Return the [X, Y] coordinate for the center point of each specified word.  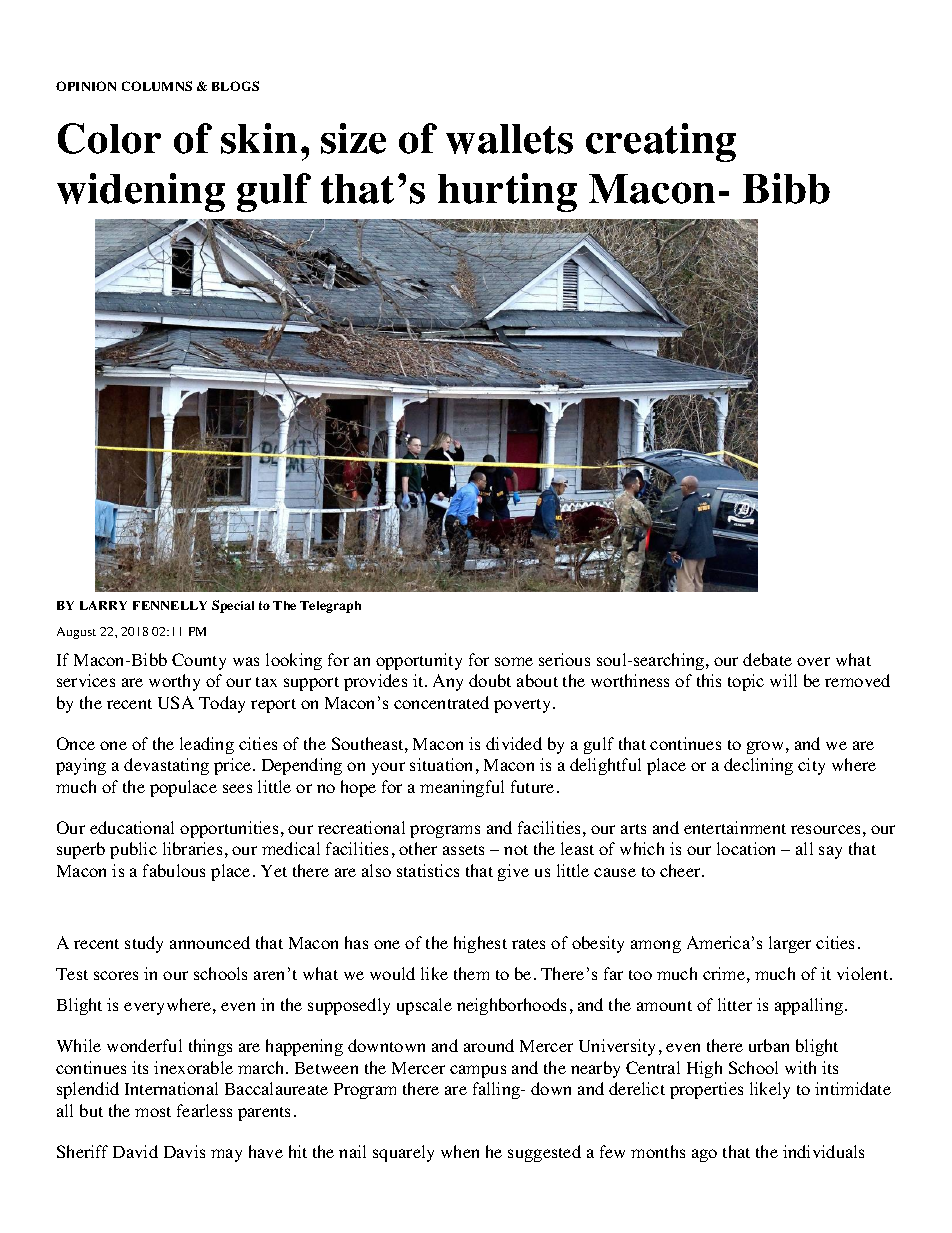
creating [661, 142]
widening [141, 192]
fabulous [174, 870]
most [153, 1112]
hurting [507, 192]
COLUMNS [157, 86]
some [514, 661]
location [746, 848]
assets [463, 850]
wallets [509, 139]
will [783, 680]
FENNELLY [170, 605]
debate [767, 659]
